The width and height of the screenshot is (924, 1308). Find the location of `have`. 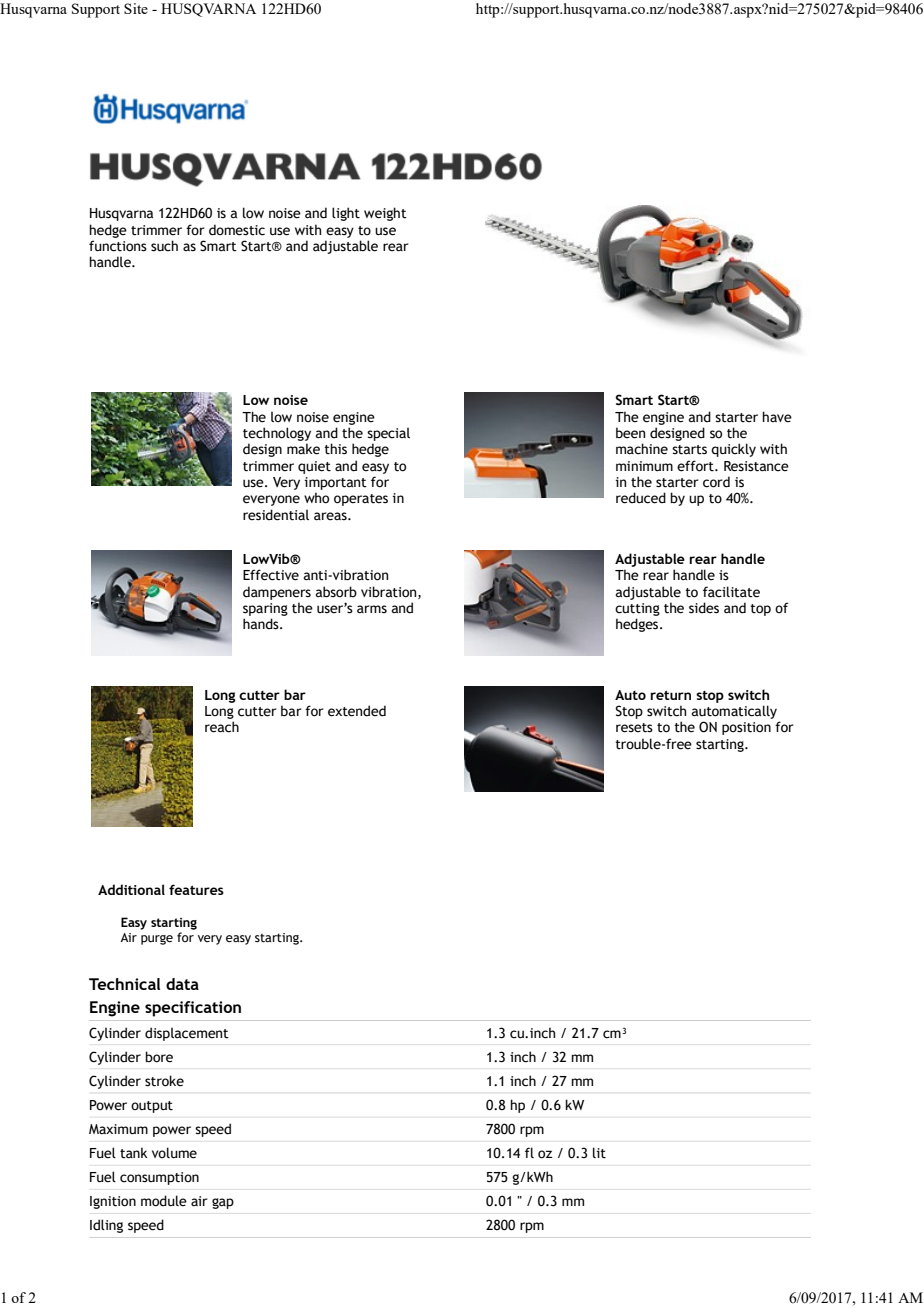

have is located at coordinates (777, 417).
